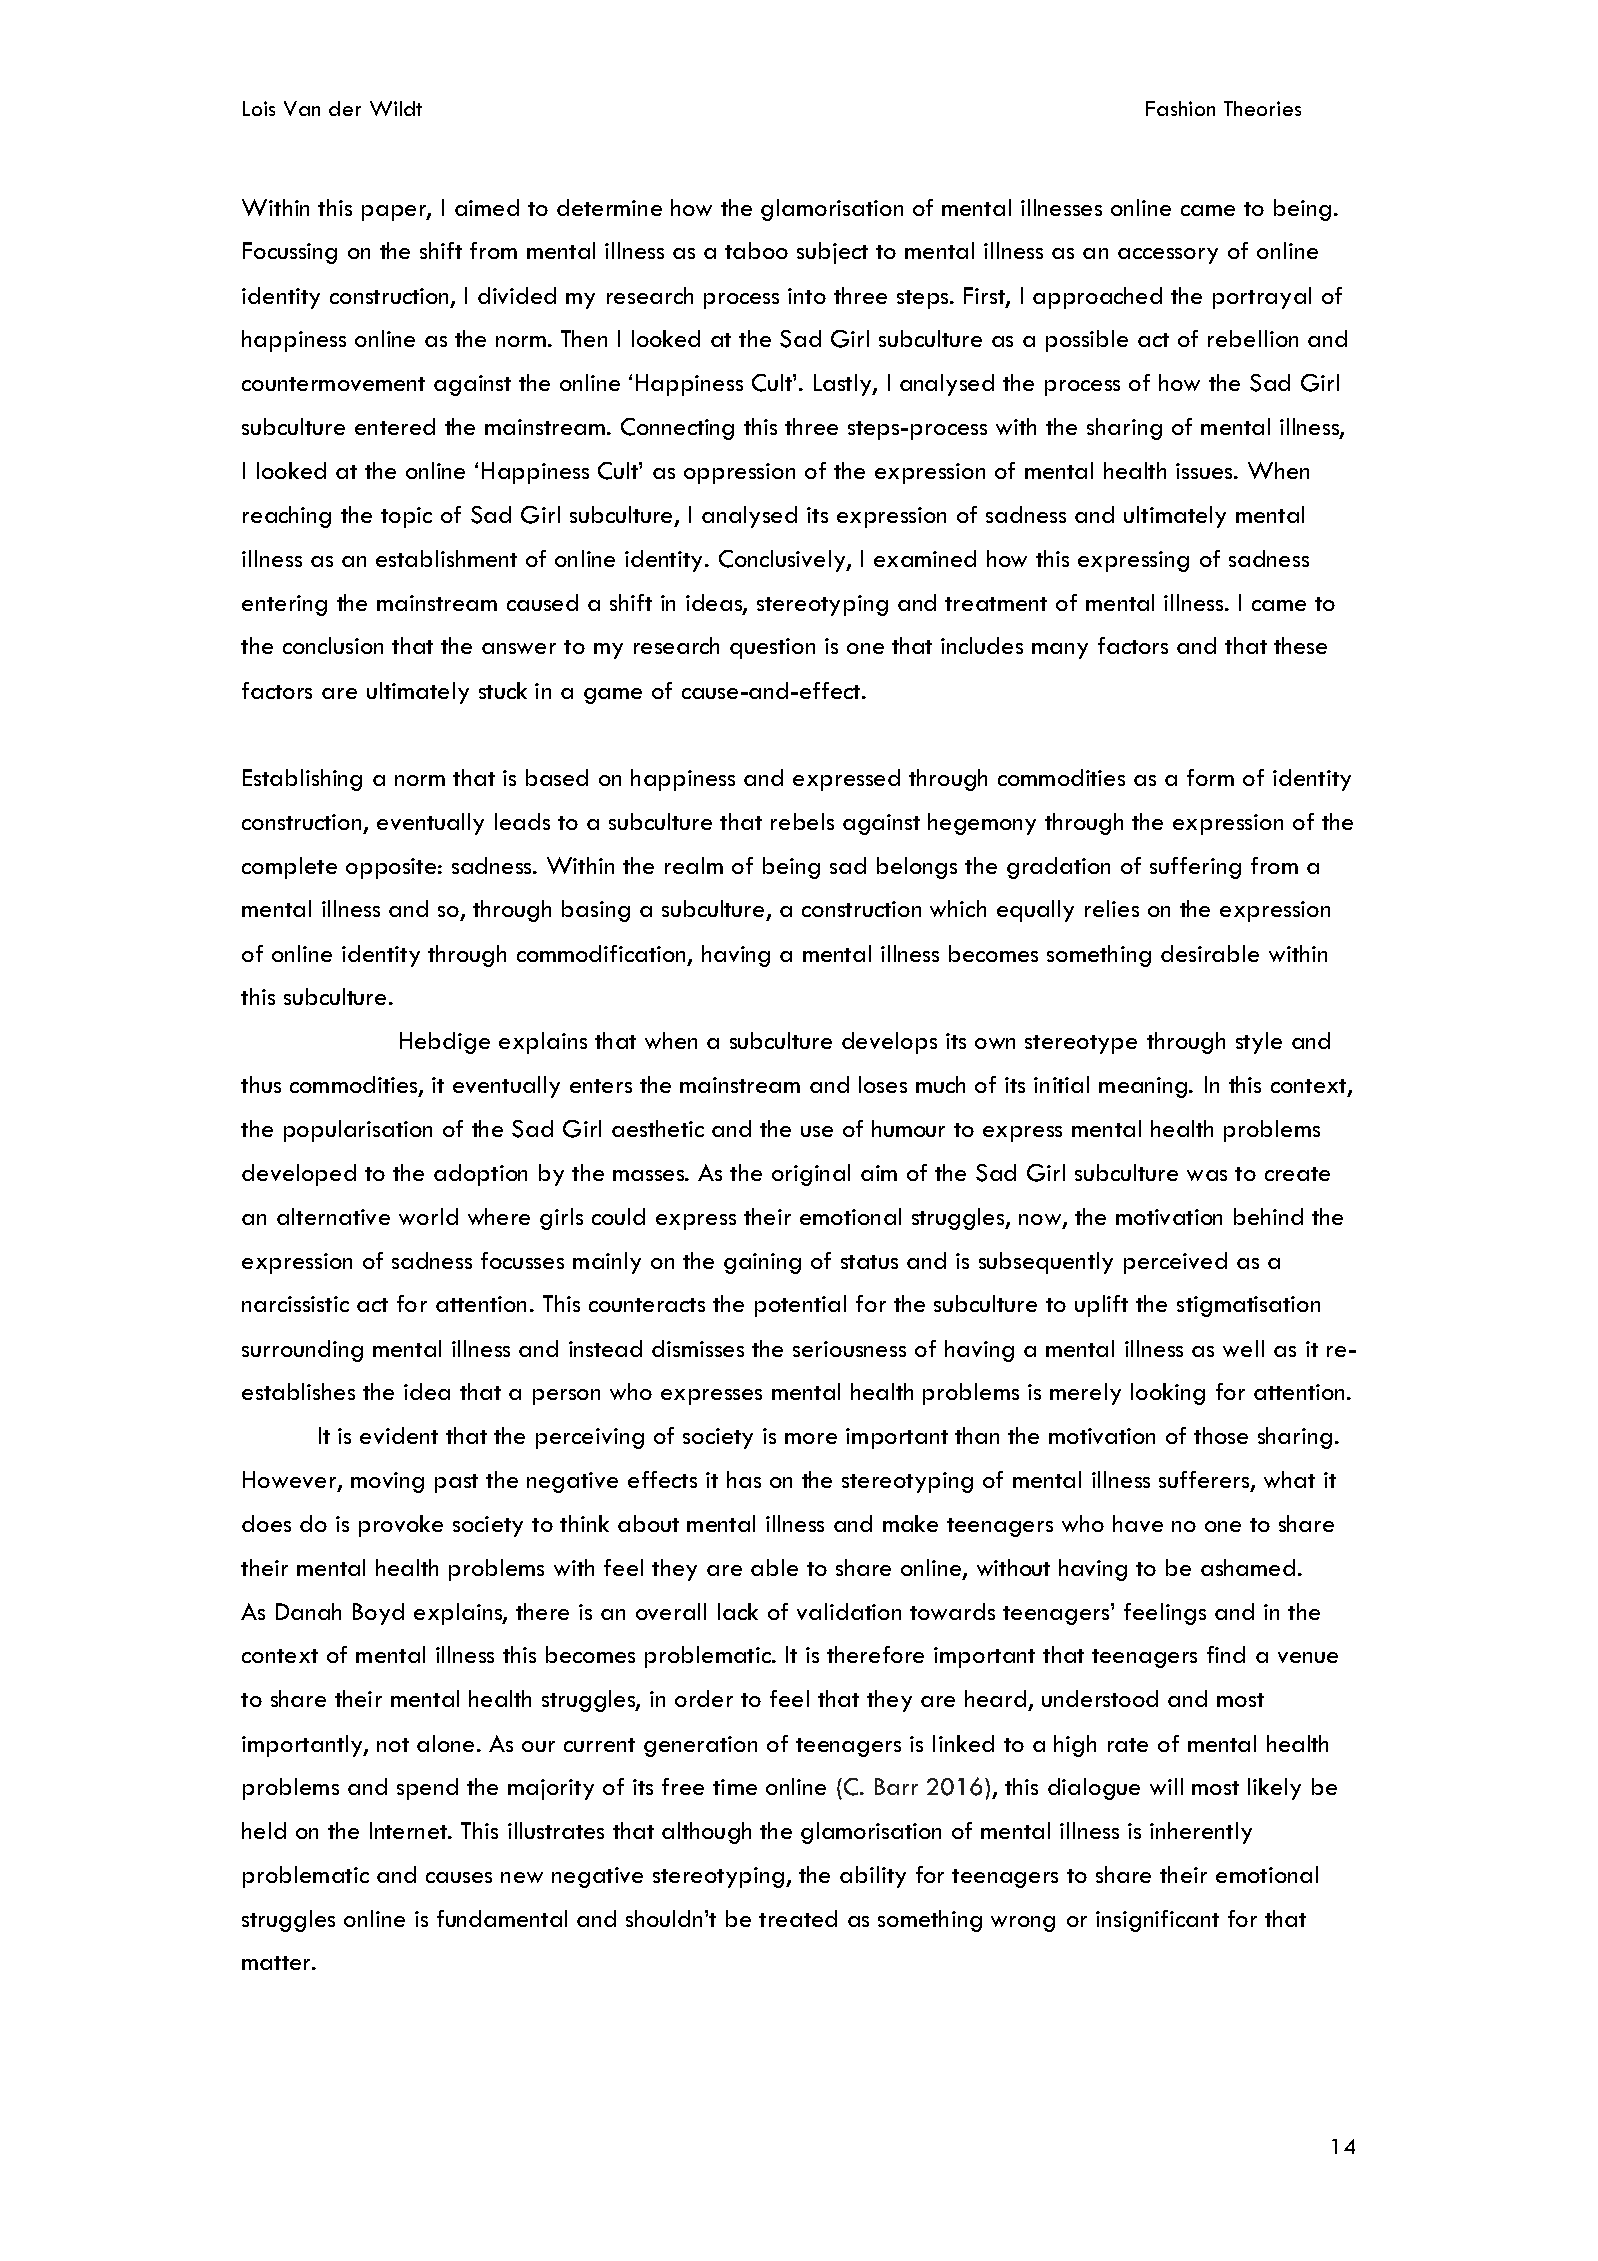 The image size is (1598, 2261). Describe the element at coordinates (811, 1438) in the page. I see `more` at that location.
